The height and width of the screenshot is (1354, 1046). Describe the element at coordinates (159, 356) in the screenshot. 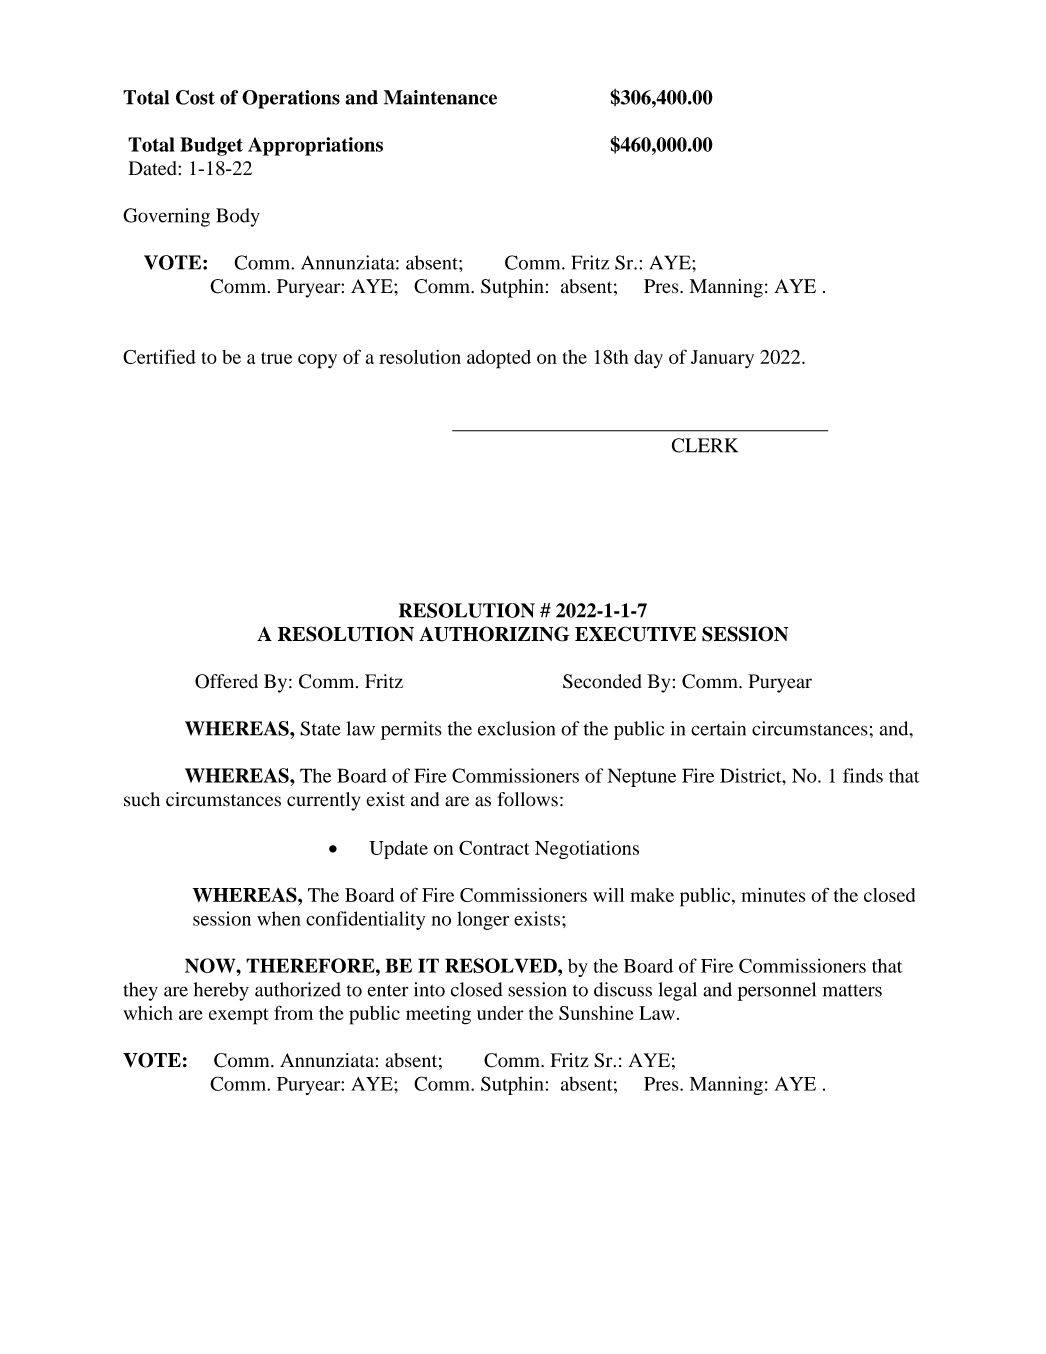

I see `Certified` at that location.
